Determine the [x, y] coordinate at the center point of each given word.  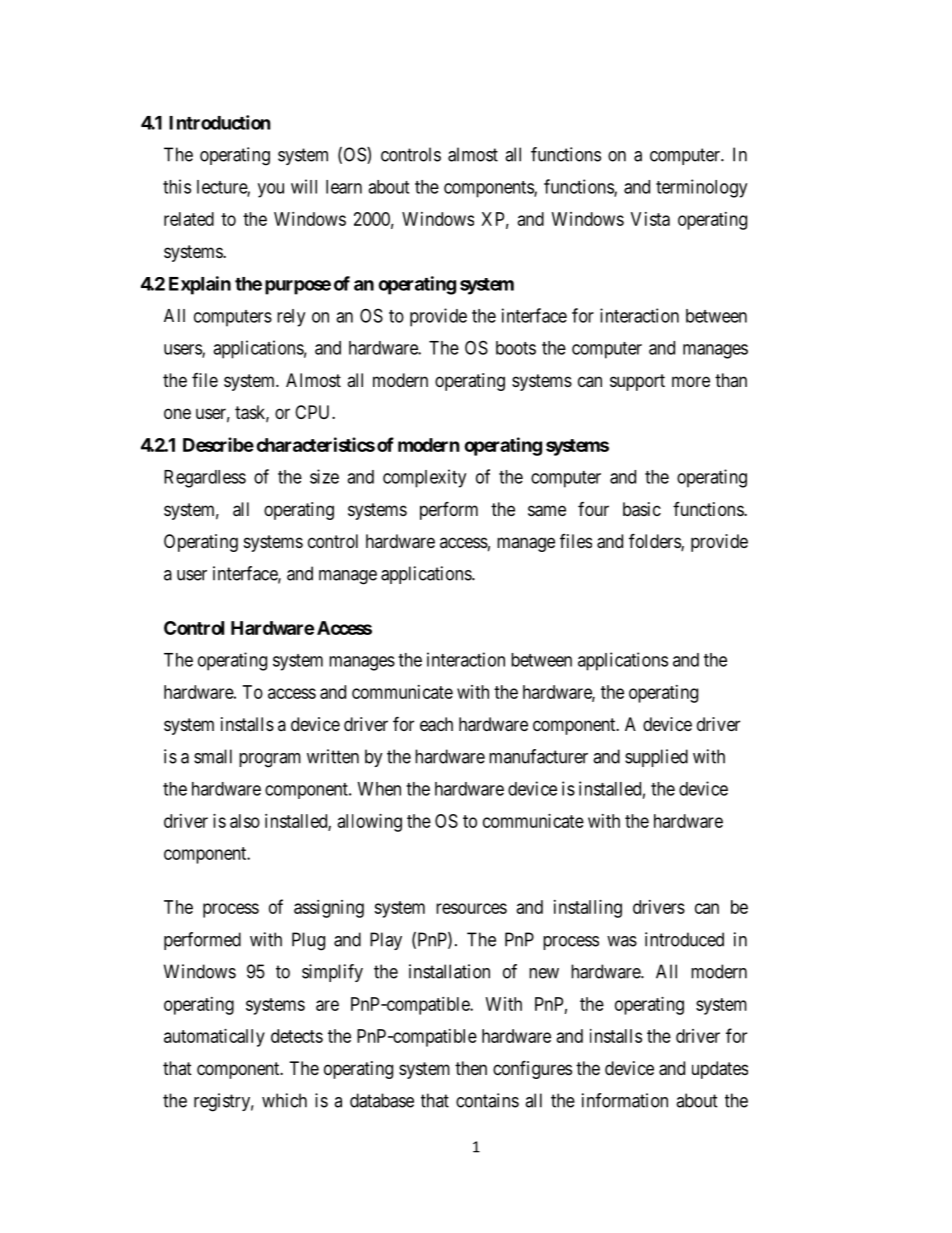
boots [516, 348]
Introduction [220, 122]
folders [655, 542]
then [471, 1068]
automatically [214, 1038]
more [691, 381]
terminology [701, 188]
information [625, 1100]
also [245, 821]
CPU [314, 412]
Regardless [205, 479]
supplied [656, 758]
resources [471, 908]
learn [344, 187]
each [436, 724]
